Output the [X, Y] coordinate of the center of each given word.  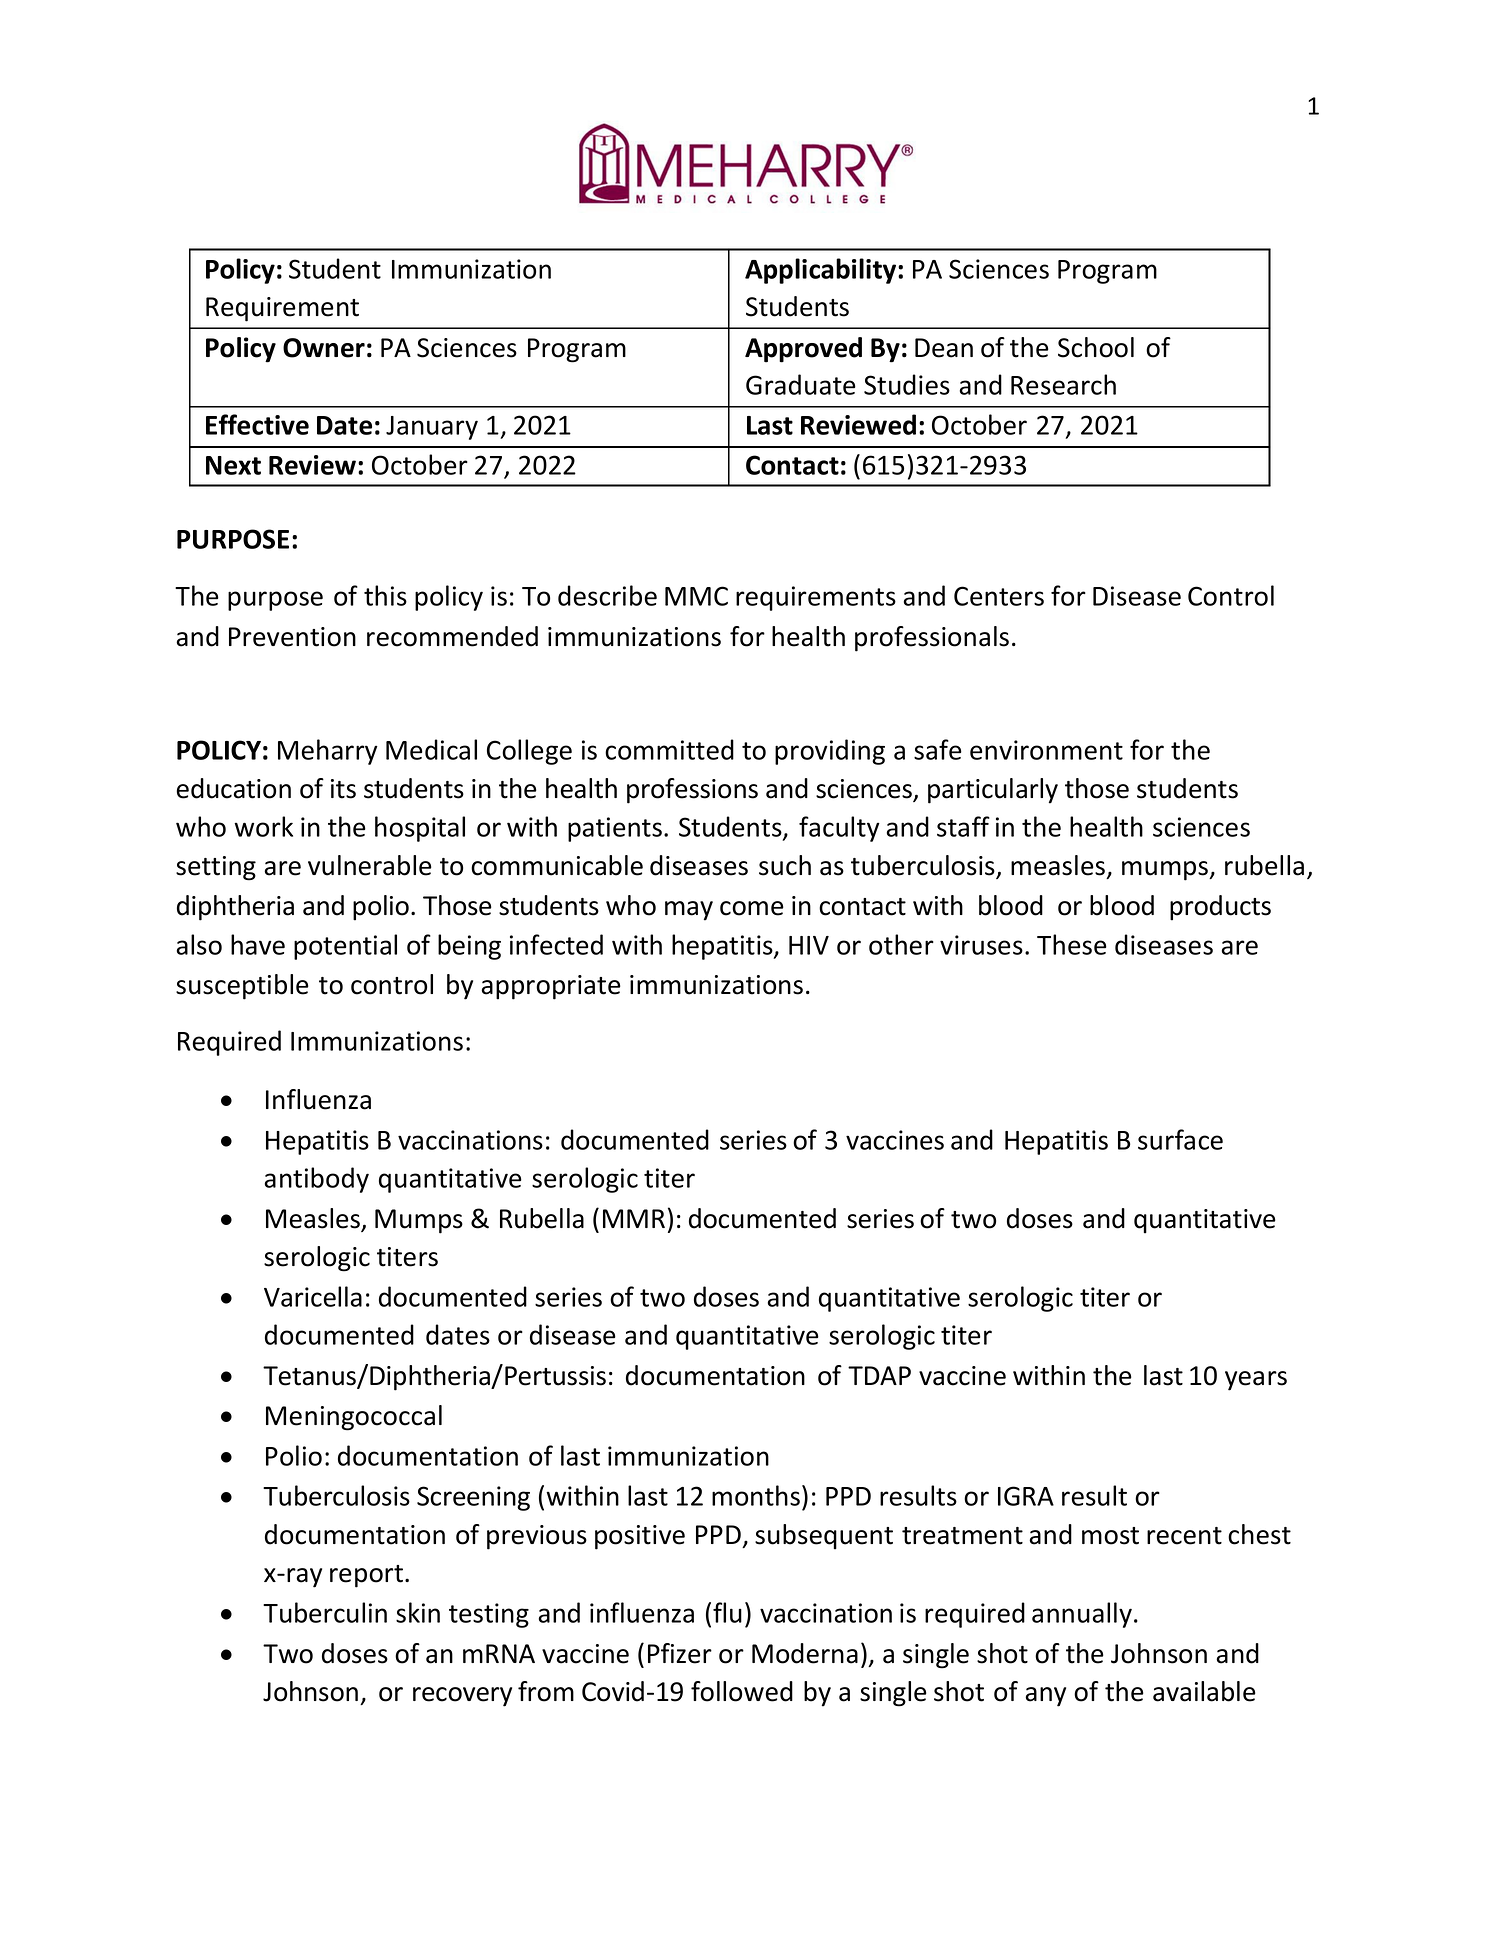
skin [418, 1612]
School [1096, 347]
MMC [696, 596]
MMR [634, 1218]
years [1256, 1381]
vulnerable [370, 865]
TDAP [879, 1375]
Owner [324, 348]
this [385, 595]
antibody [317, 1180]
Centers [999, 596]
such [785, 865]
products [1220, 908]
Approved [803, 350]
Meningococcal [354, 1418]
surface [1180, 1139]
